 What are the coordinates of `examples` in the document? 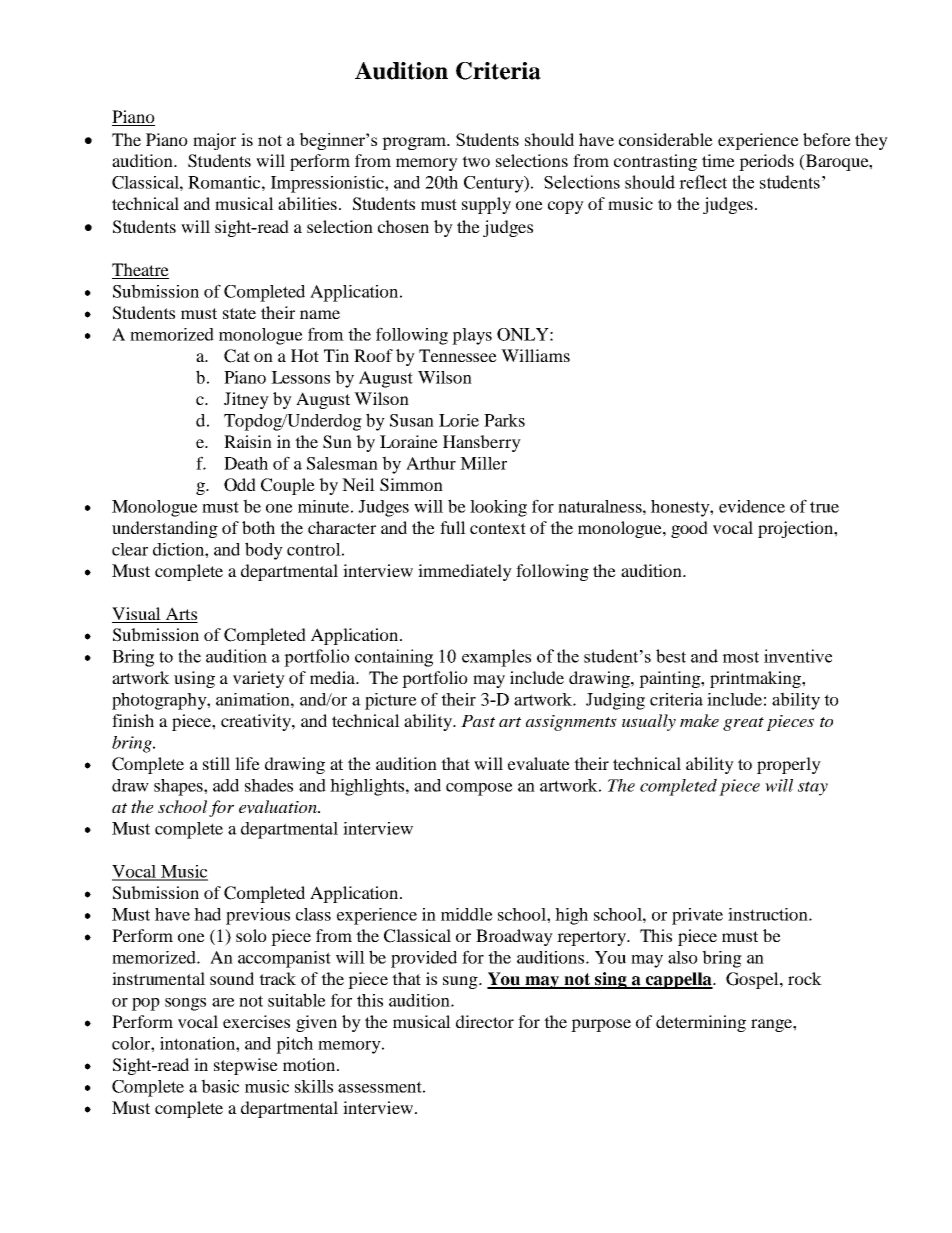 It's located at (496, 658).
